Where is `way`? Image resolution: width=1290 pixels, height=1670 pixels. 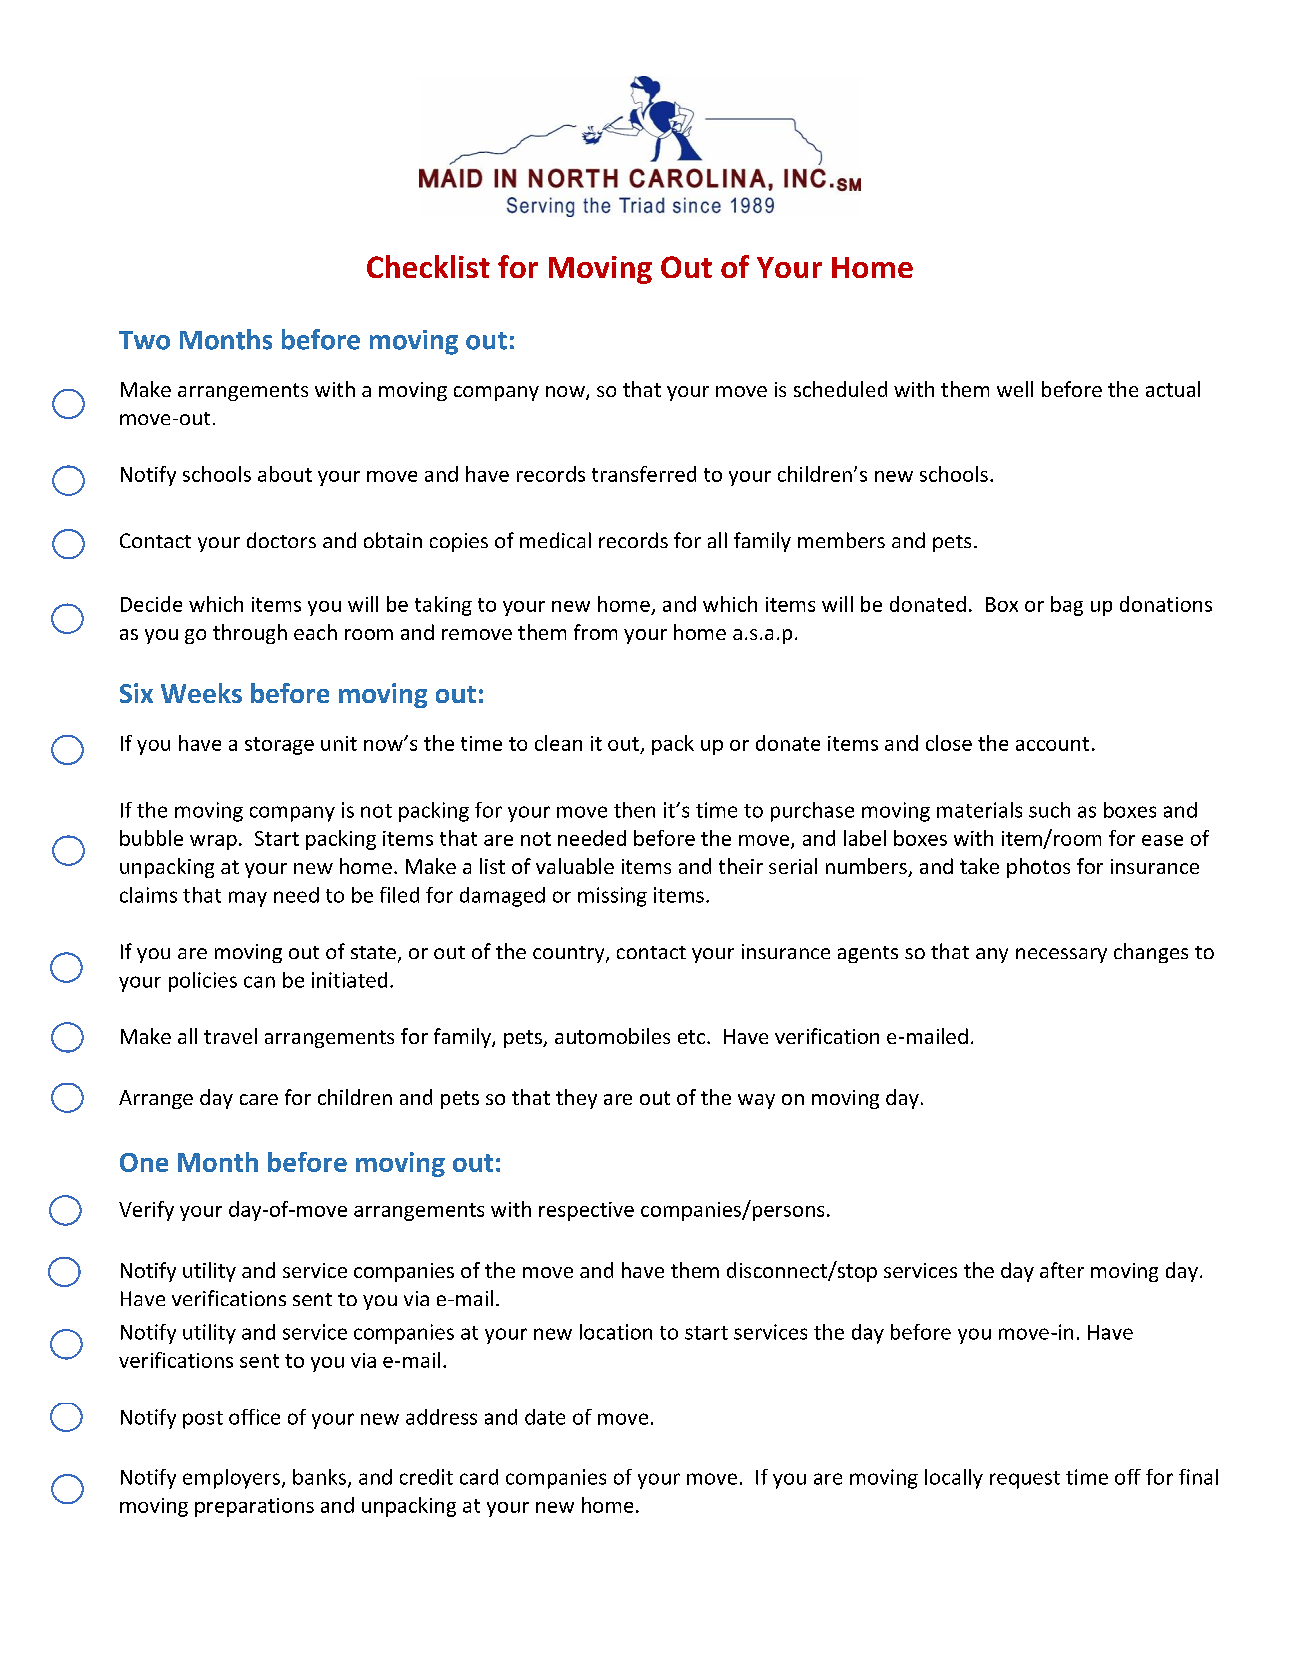 way is located at coordinates (756, 1101).
